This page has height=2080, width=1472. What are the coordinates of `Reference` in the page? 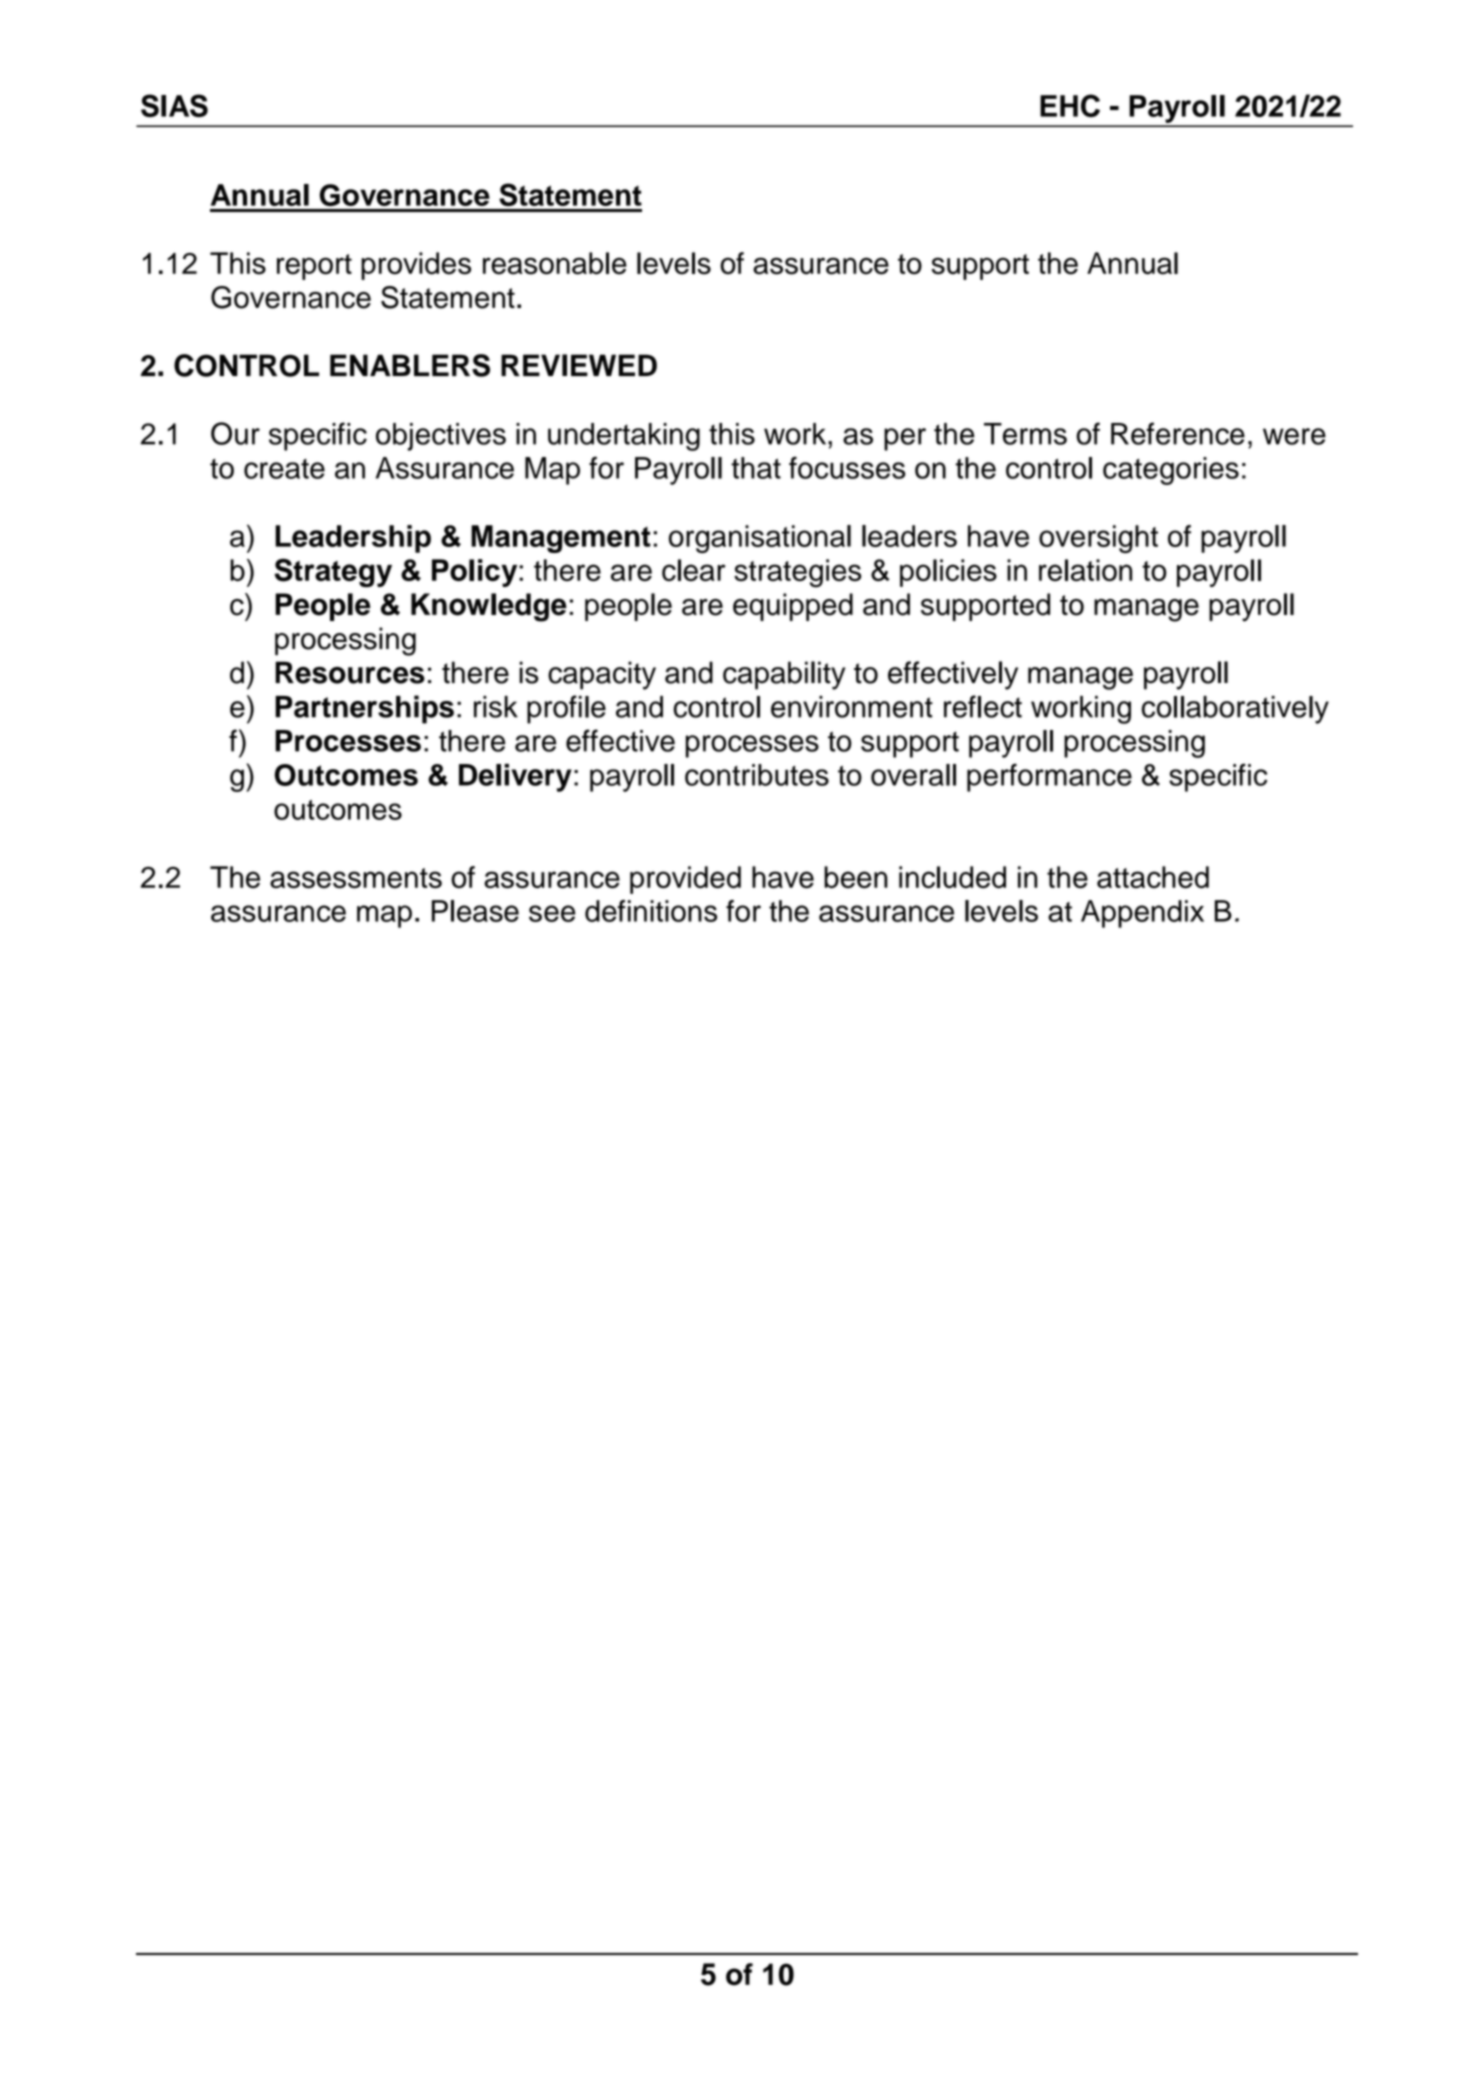 It's located at (1178, 433).
